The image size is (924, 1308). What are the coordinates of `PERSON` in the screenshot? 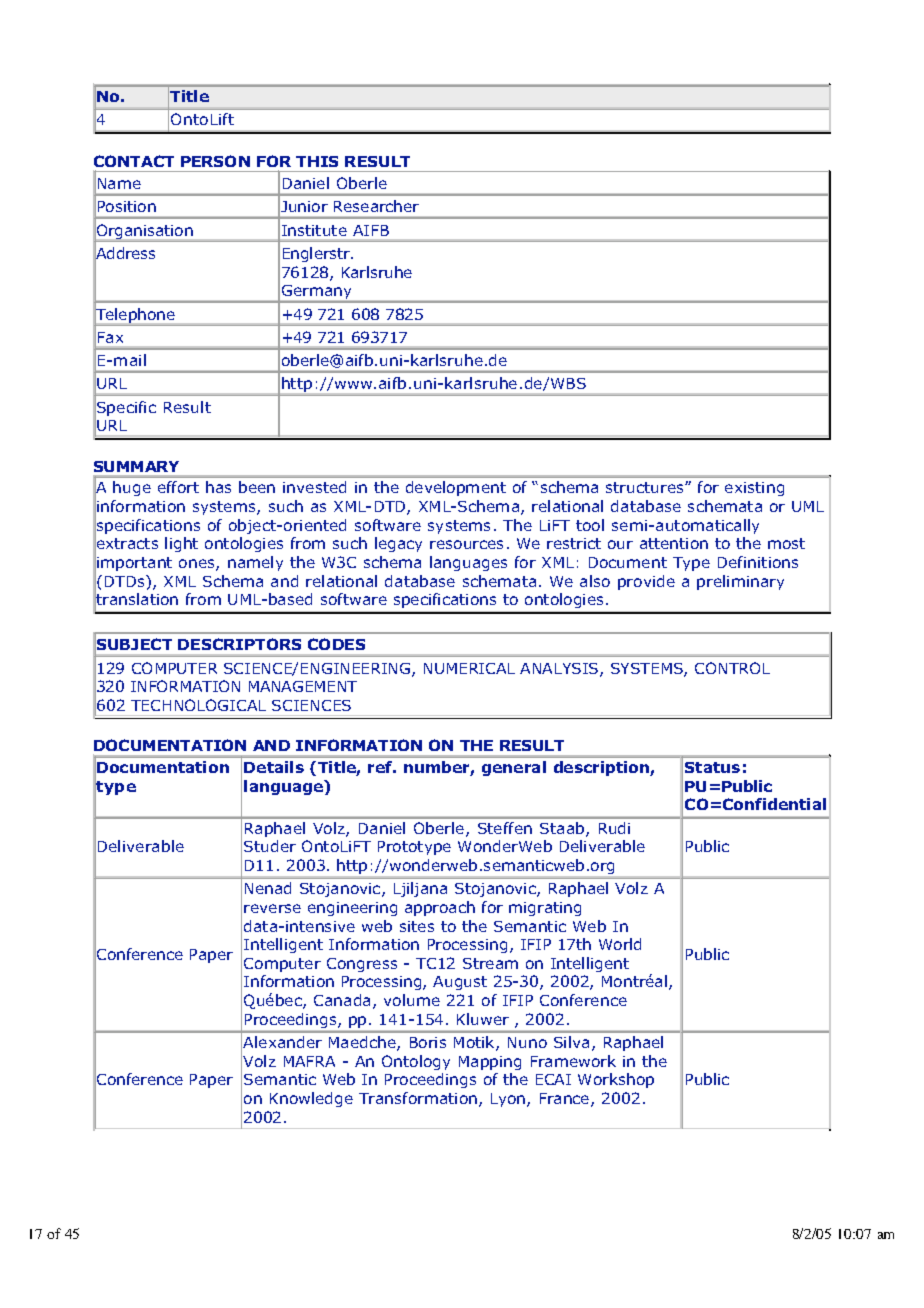 It's located at (215, 161).
